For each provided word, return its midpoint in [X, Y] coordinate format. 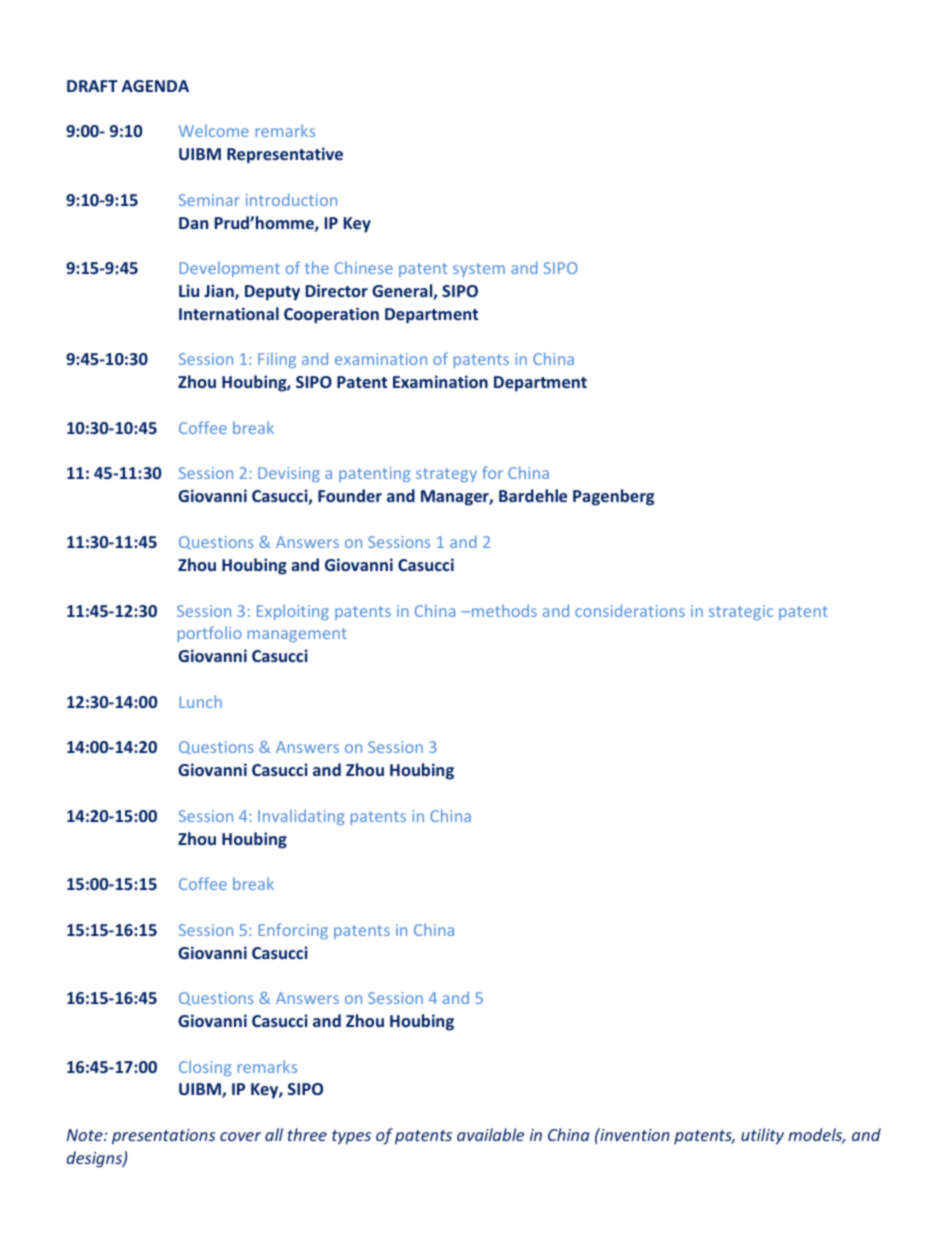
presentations [163, 1137]
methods [503, 610]
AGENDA [155, 86]
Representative [285, 155]
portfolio [210, 634]
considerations [630, 610]
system [479, 270]
